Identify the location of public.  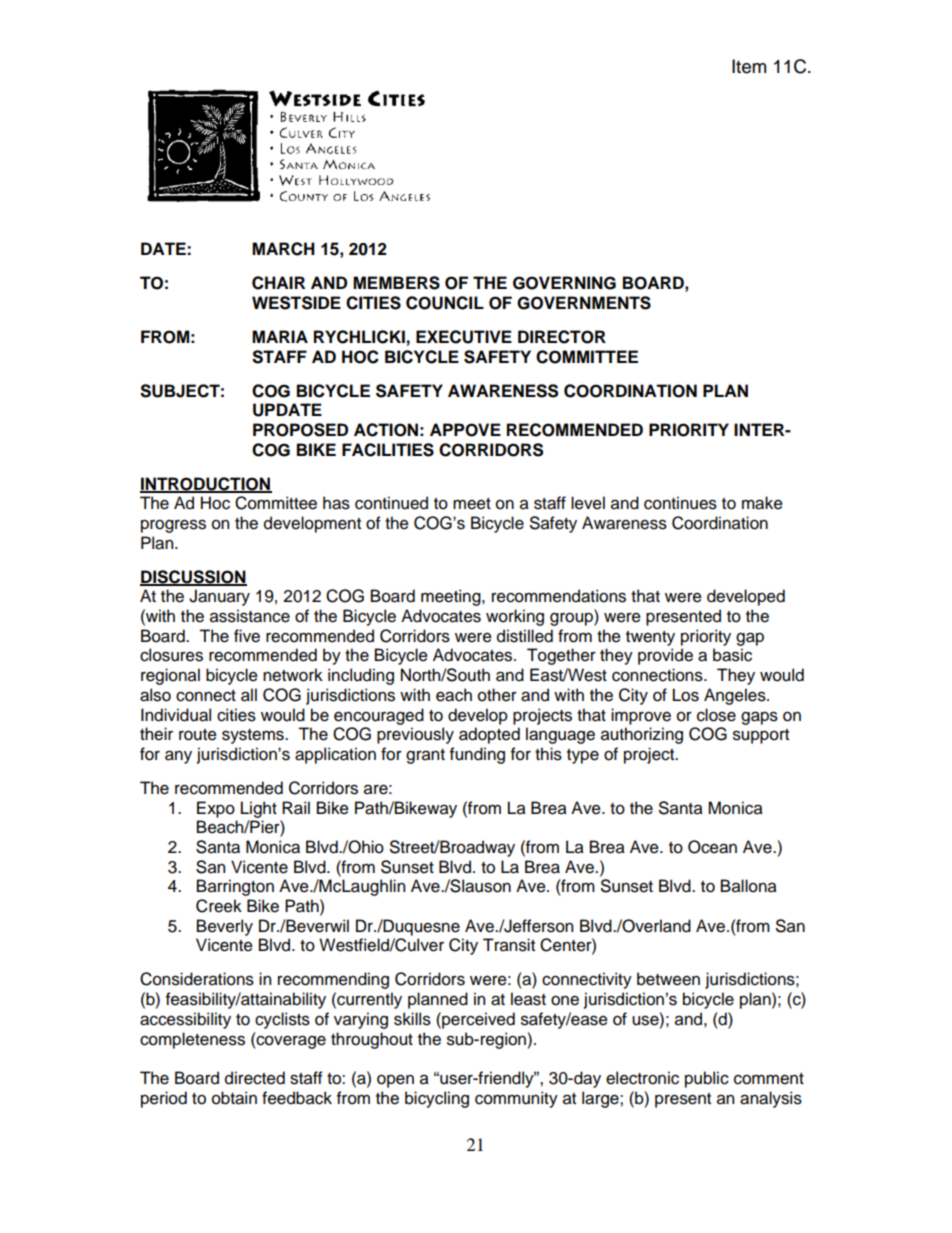
(707, 1079).
